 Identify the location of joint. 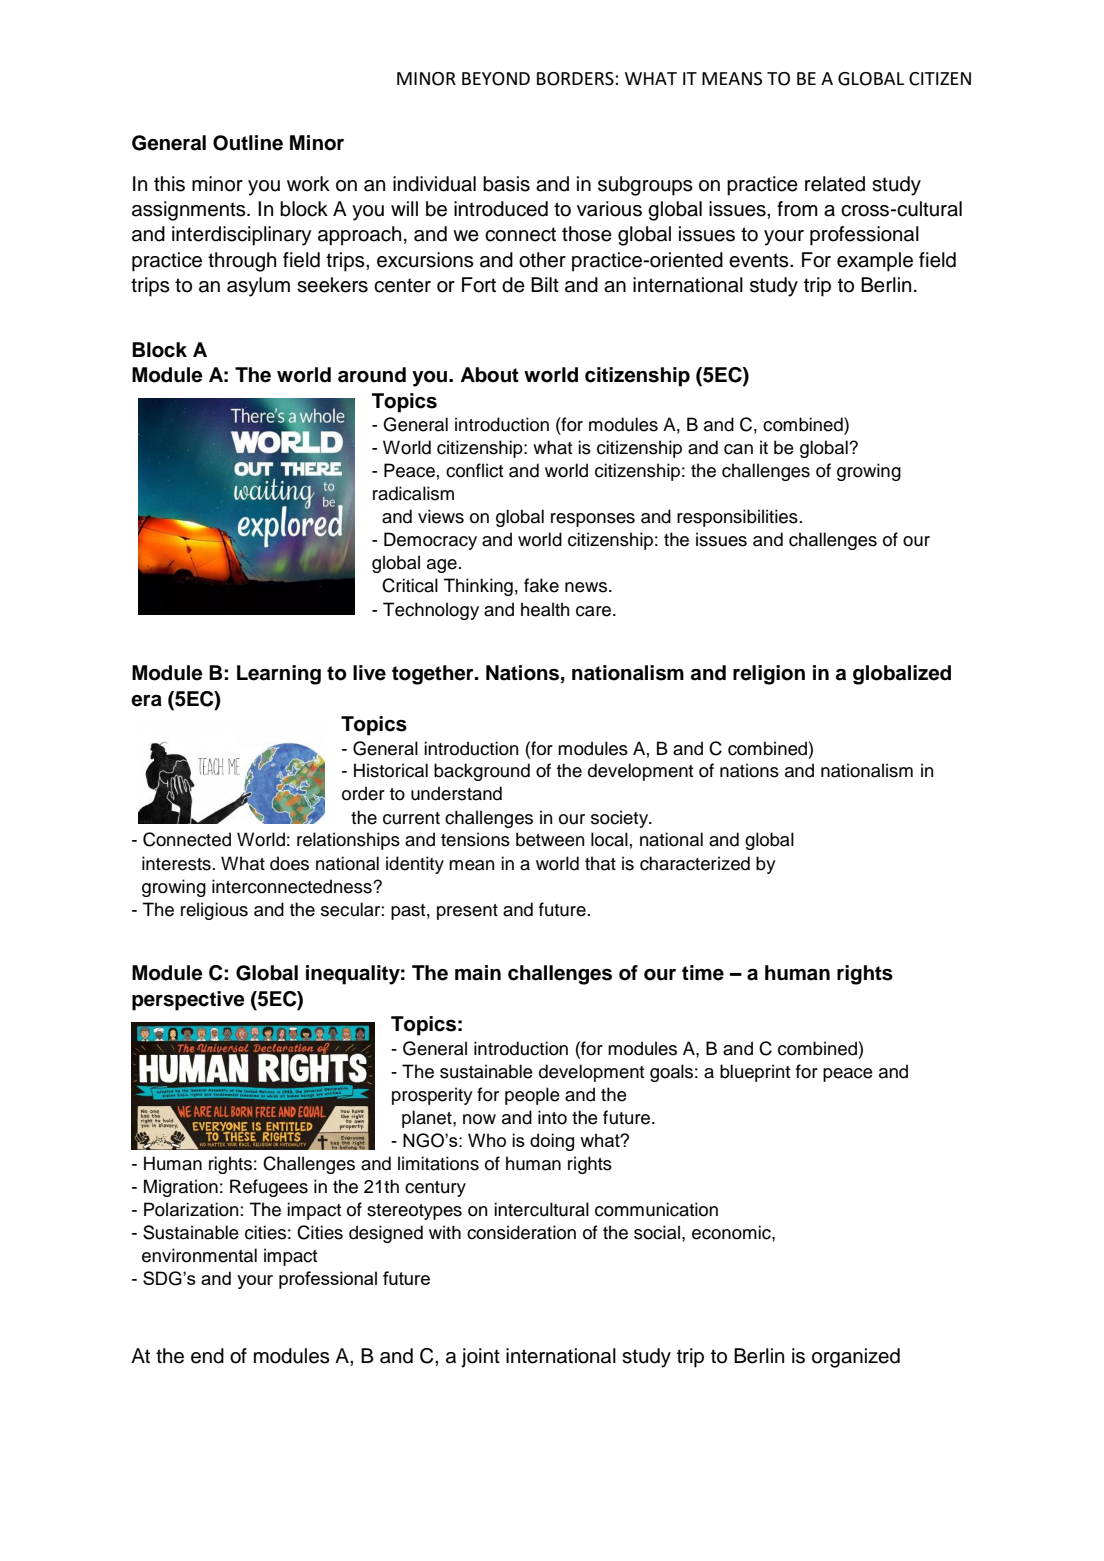
(480, 1358).
